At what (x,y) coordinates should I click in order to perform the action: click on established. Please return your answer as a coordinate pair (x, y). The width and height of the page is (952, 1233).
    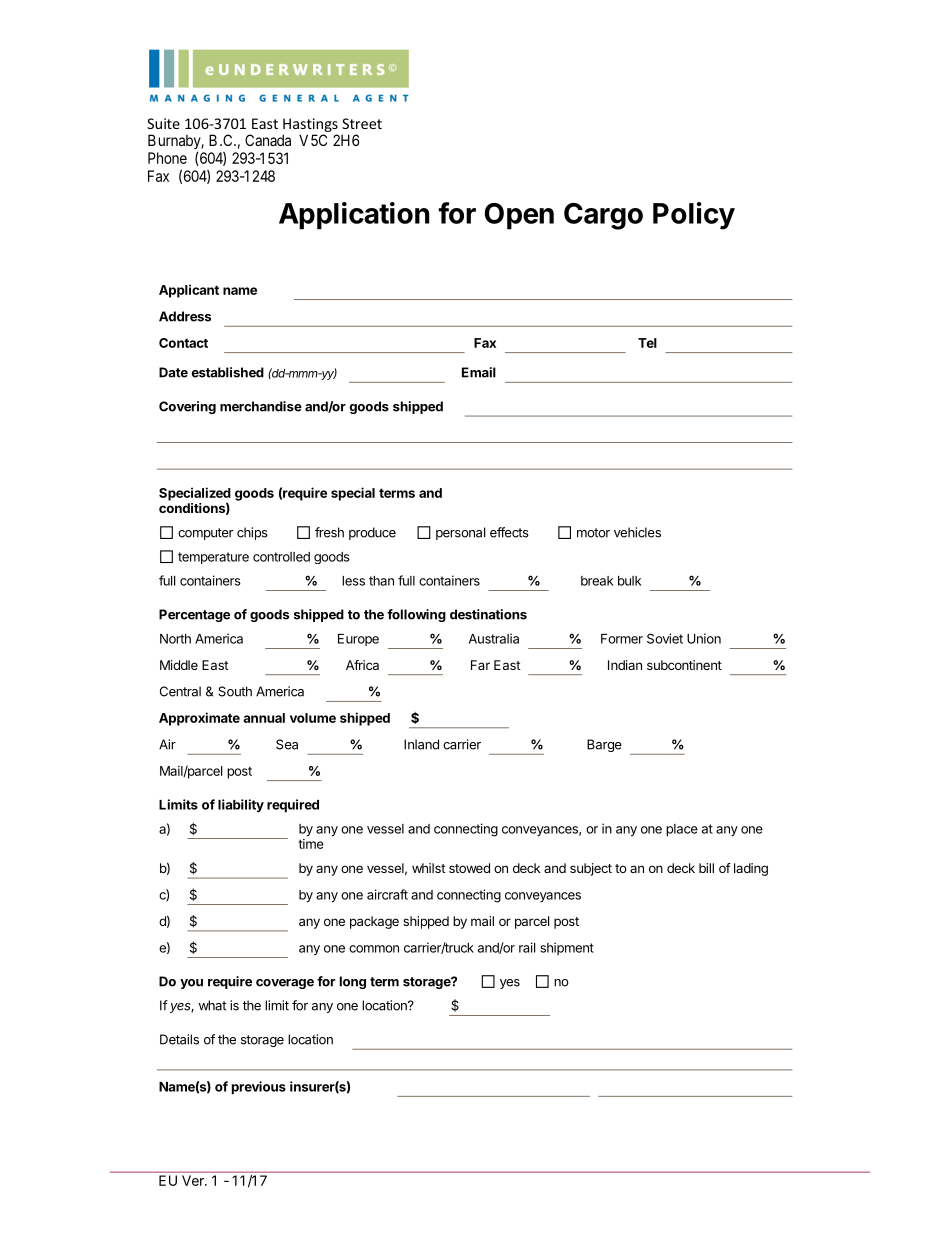
    Looking at the image, I should click on (228, 372).
